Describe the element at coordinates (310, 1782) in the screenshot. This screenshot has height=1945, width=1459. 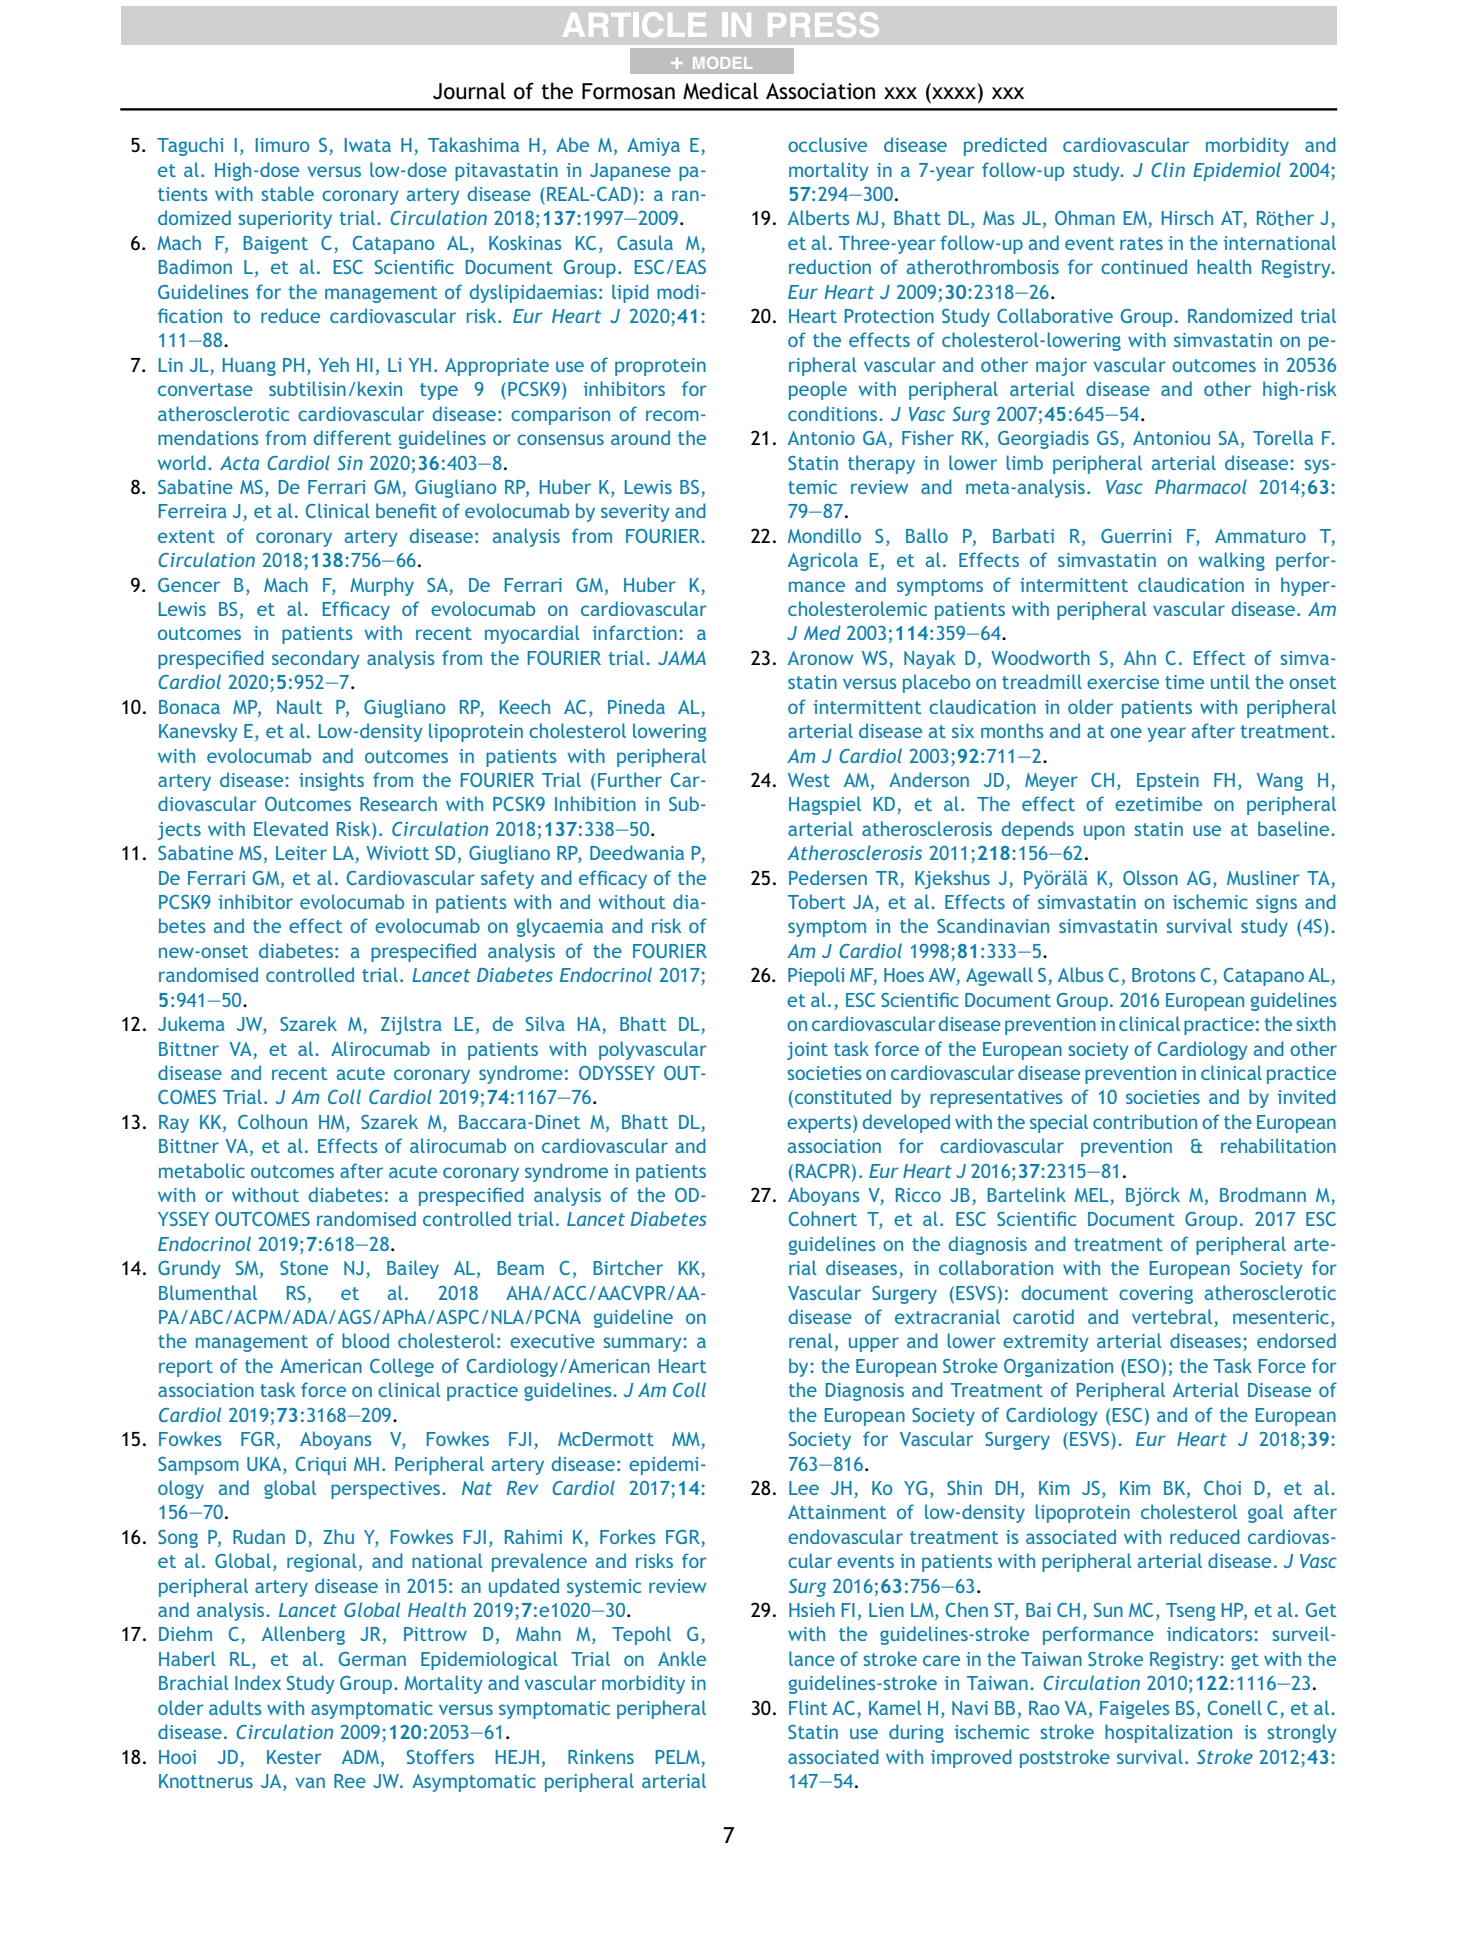
I see `van` at that location.
